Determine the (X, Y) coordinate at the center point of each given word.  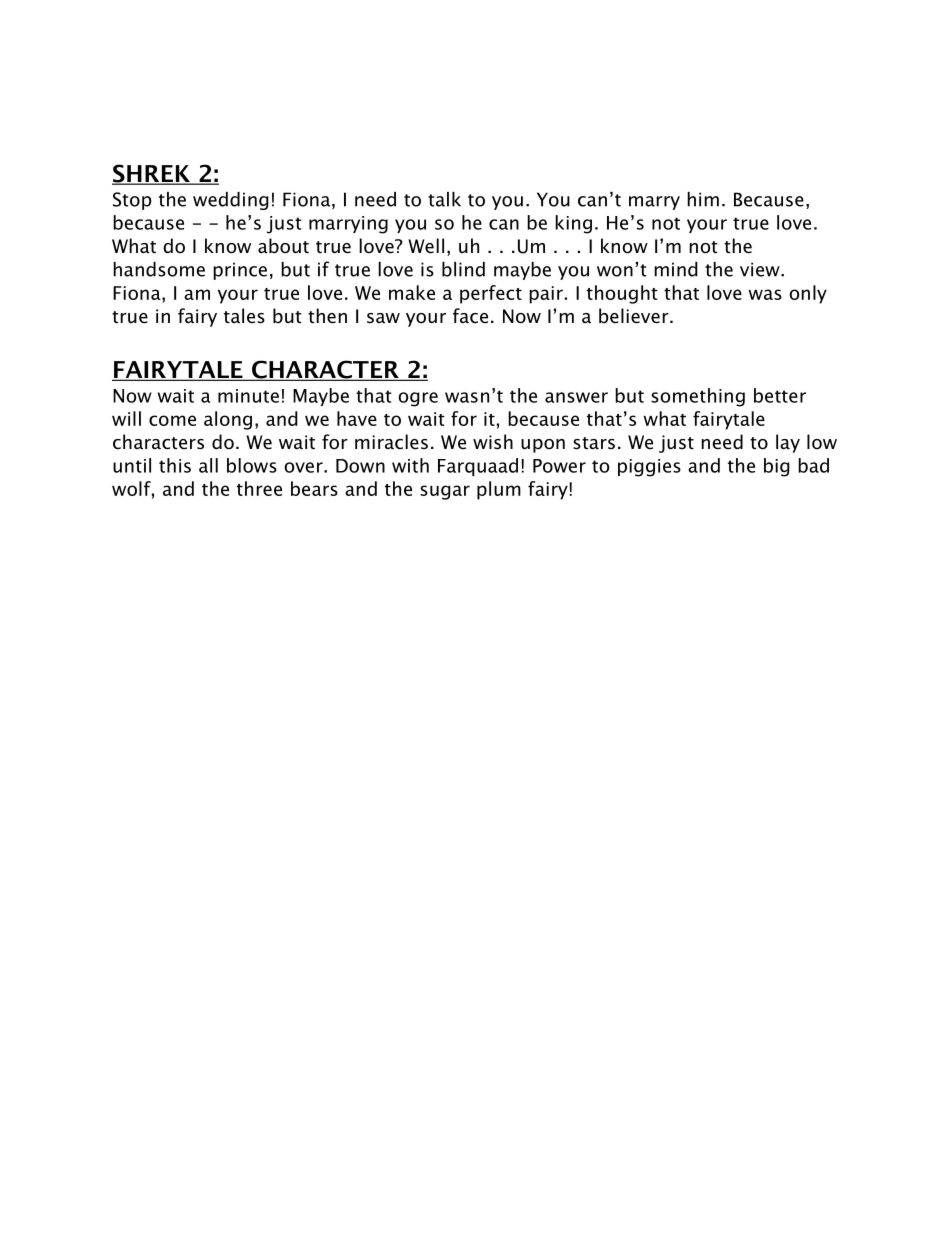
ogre (418, 399)
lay (788, 443)
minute (248, 396)
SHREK (152, 174)
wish (493, 442)
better (780, 395)
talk (444, 199)
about (283, 246)
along (228, 420)
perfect (491, 294)
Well (426, 246)
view (761, 269)
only (808, 294)
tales (244, 316)
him (703, 199)
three (259, 488)
